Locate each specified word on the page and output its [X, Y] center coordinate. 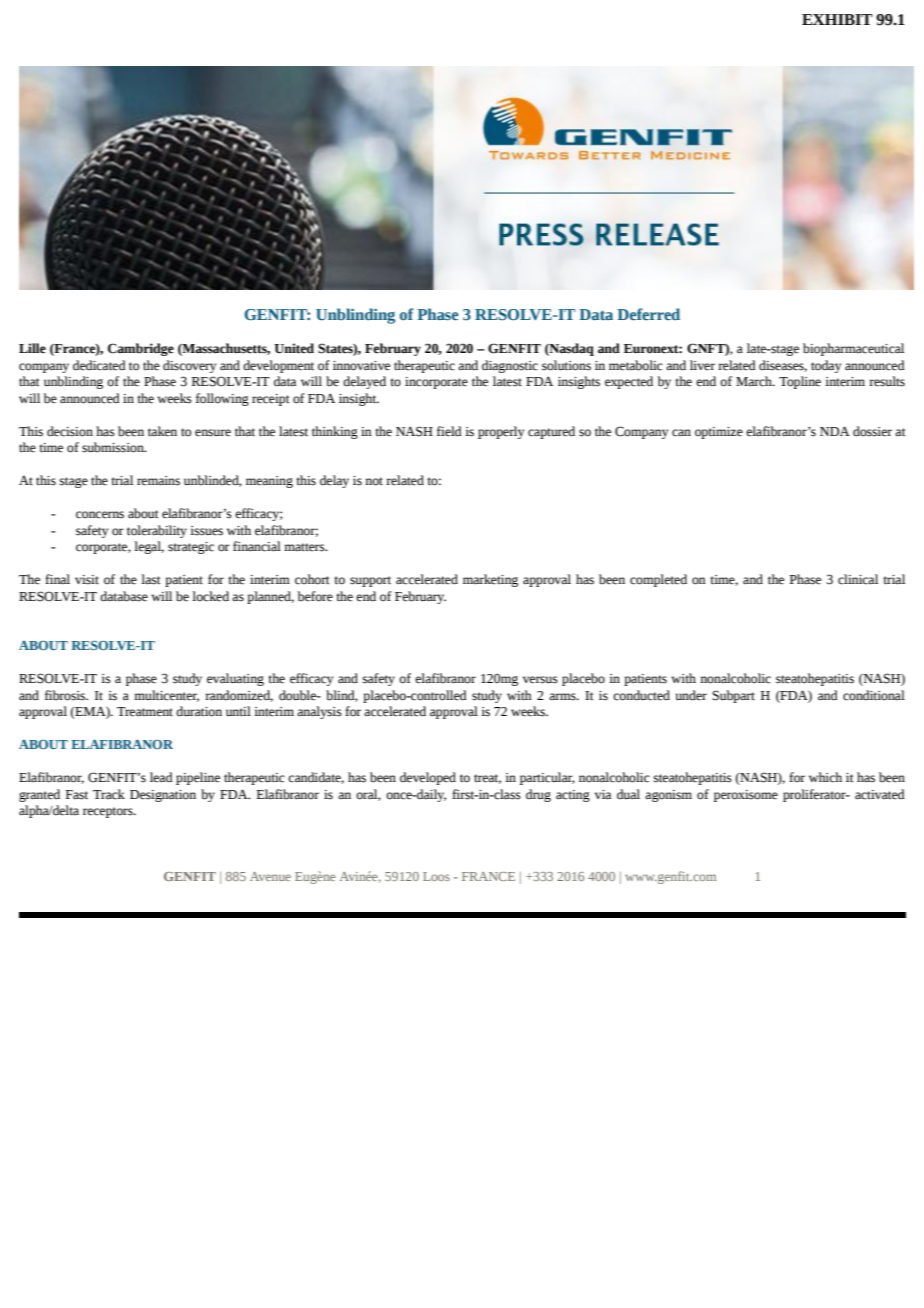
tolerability [157, 531]
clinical [858, 579]
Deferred [648, 314]
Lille [32, 348]
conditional [874, 695]
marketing [490, 580]
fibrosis [66, 695]
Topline [800, 382]
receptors [109, 812]
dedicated [99, 365]
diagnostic [510, 366]
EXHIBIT [837, 19]
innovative [361, 366]
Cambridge [141, 349]
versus [540, 680]
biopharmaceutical [853, 349]
